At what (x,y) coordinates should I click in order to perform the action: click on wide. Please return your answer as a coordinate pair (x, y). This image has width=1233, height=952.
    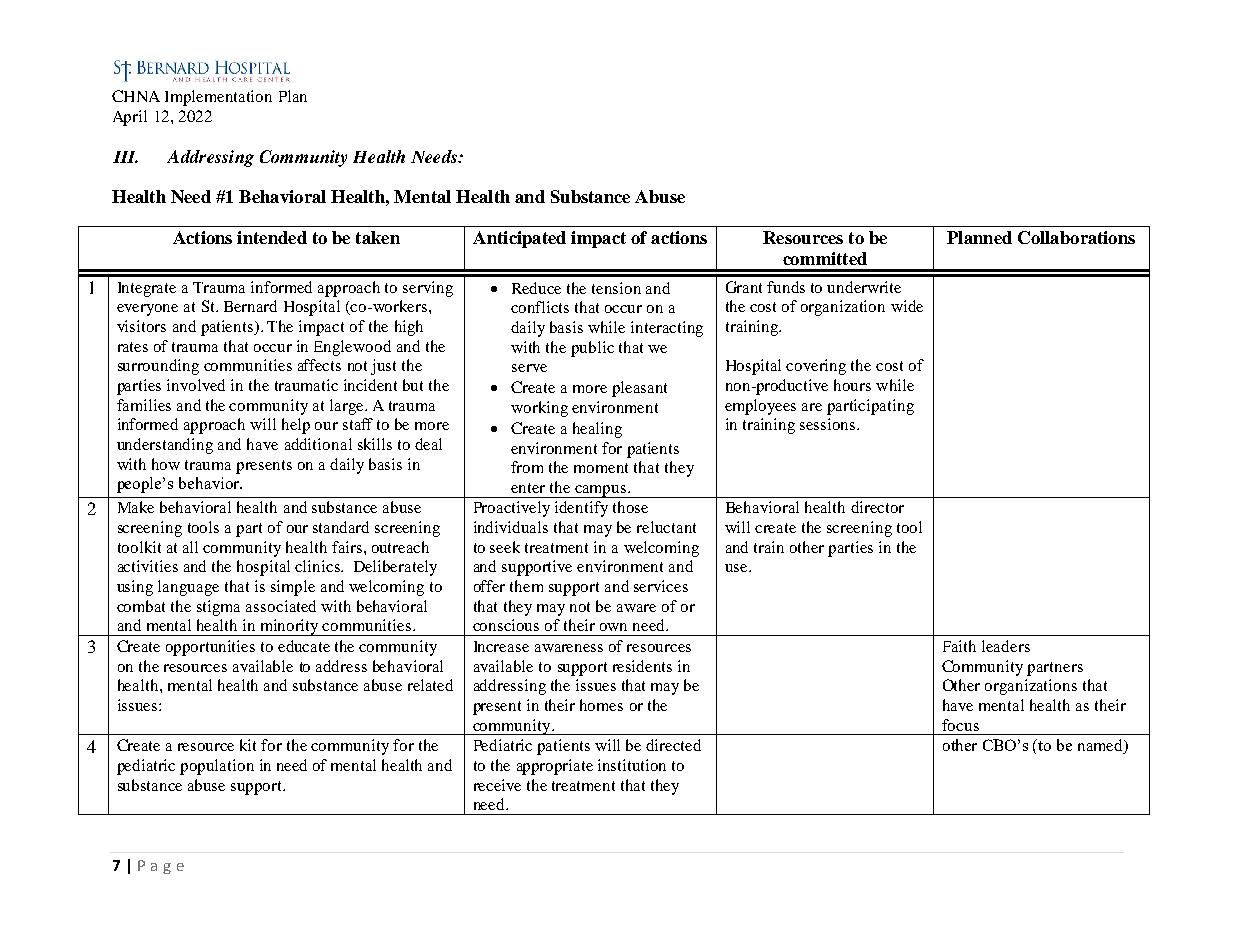
    Looking at the image, I should click on (907, 306).
